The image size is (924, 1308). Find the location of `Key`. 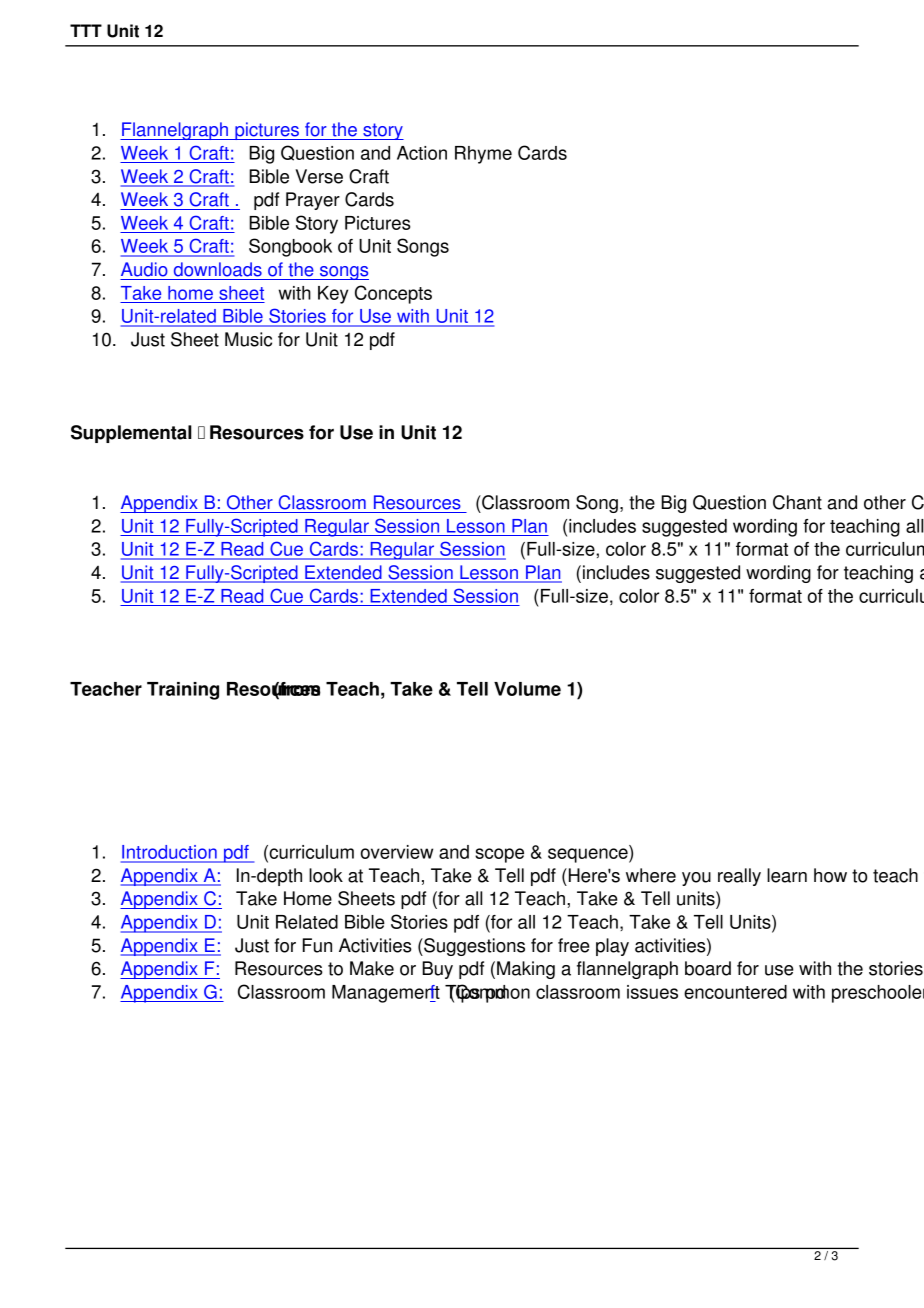

Key is located at coordinates (333, 295).
